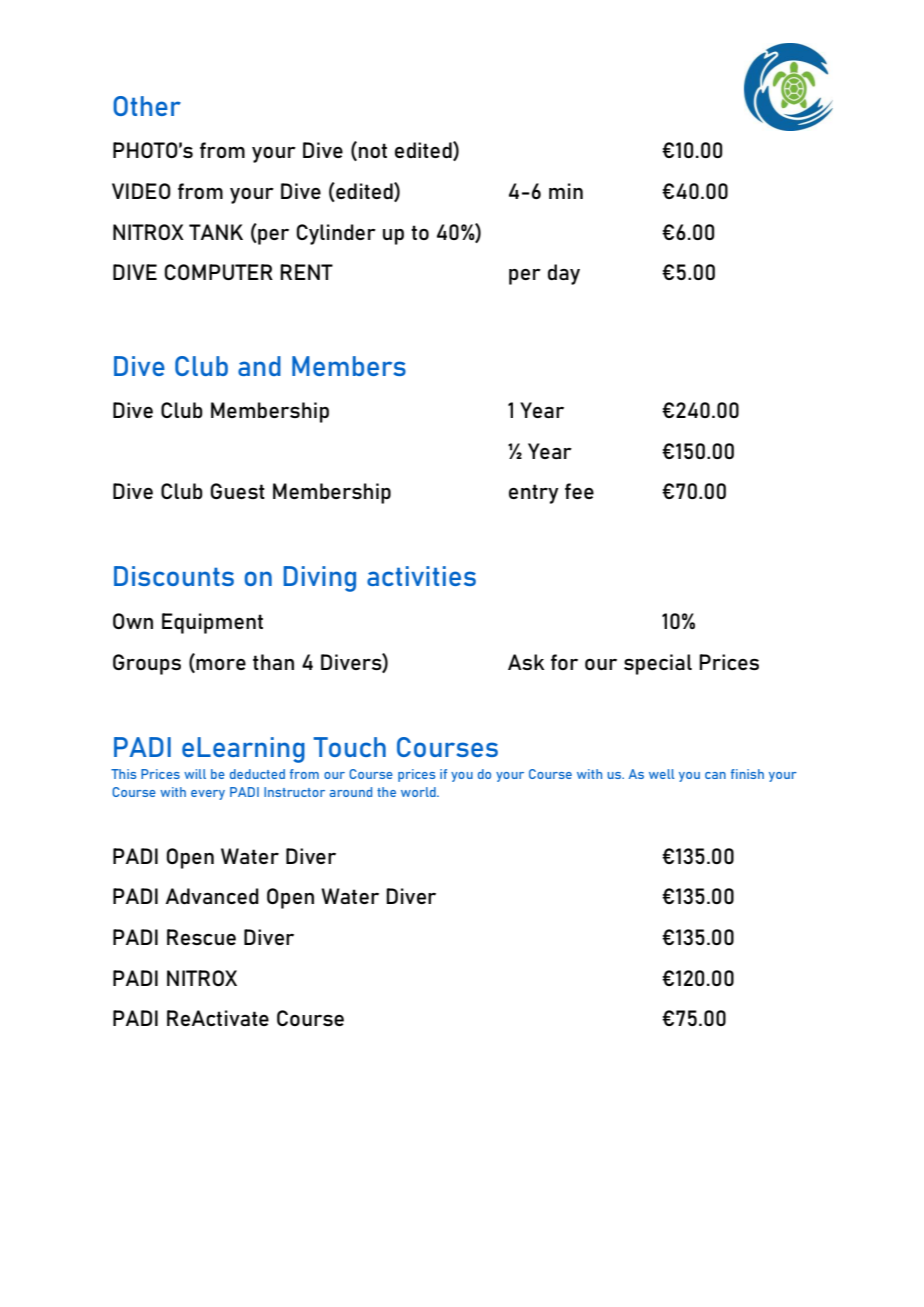 The image size is (924, 1307). I want to click on fee, so click(579, 491).
